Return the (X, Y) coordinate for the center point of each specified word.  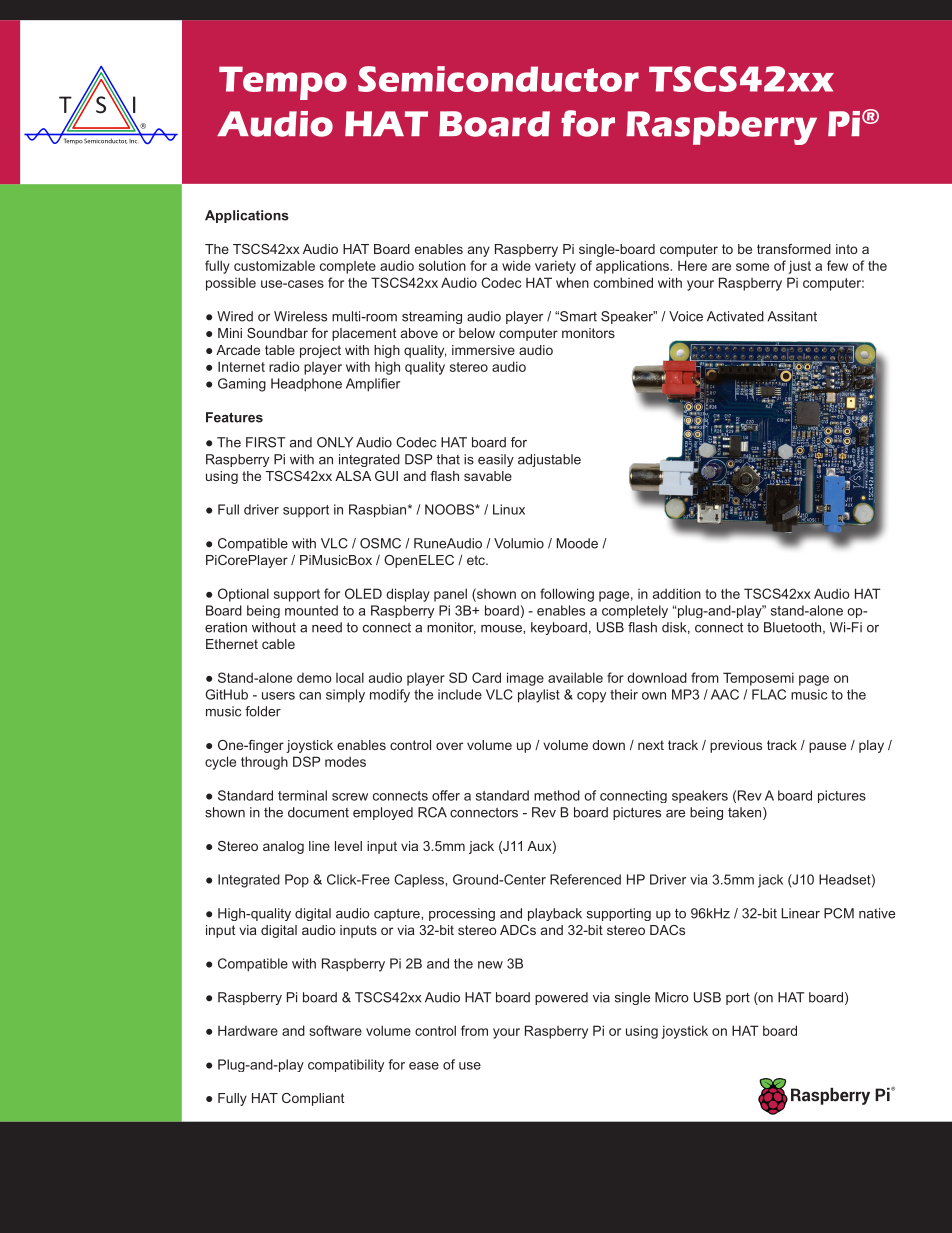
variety (555, 267)
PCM (839, 913)
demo (314, 678)
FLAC (769, 694)
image (525, 679)
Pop (297, 881)
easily (496, 460)
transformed (794, 249)
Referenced (585, 879)
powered (561, 998)
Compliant (313, 1099)
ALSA (353, 476)
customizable (274, 265)
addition (677, 593)
